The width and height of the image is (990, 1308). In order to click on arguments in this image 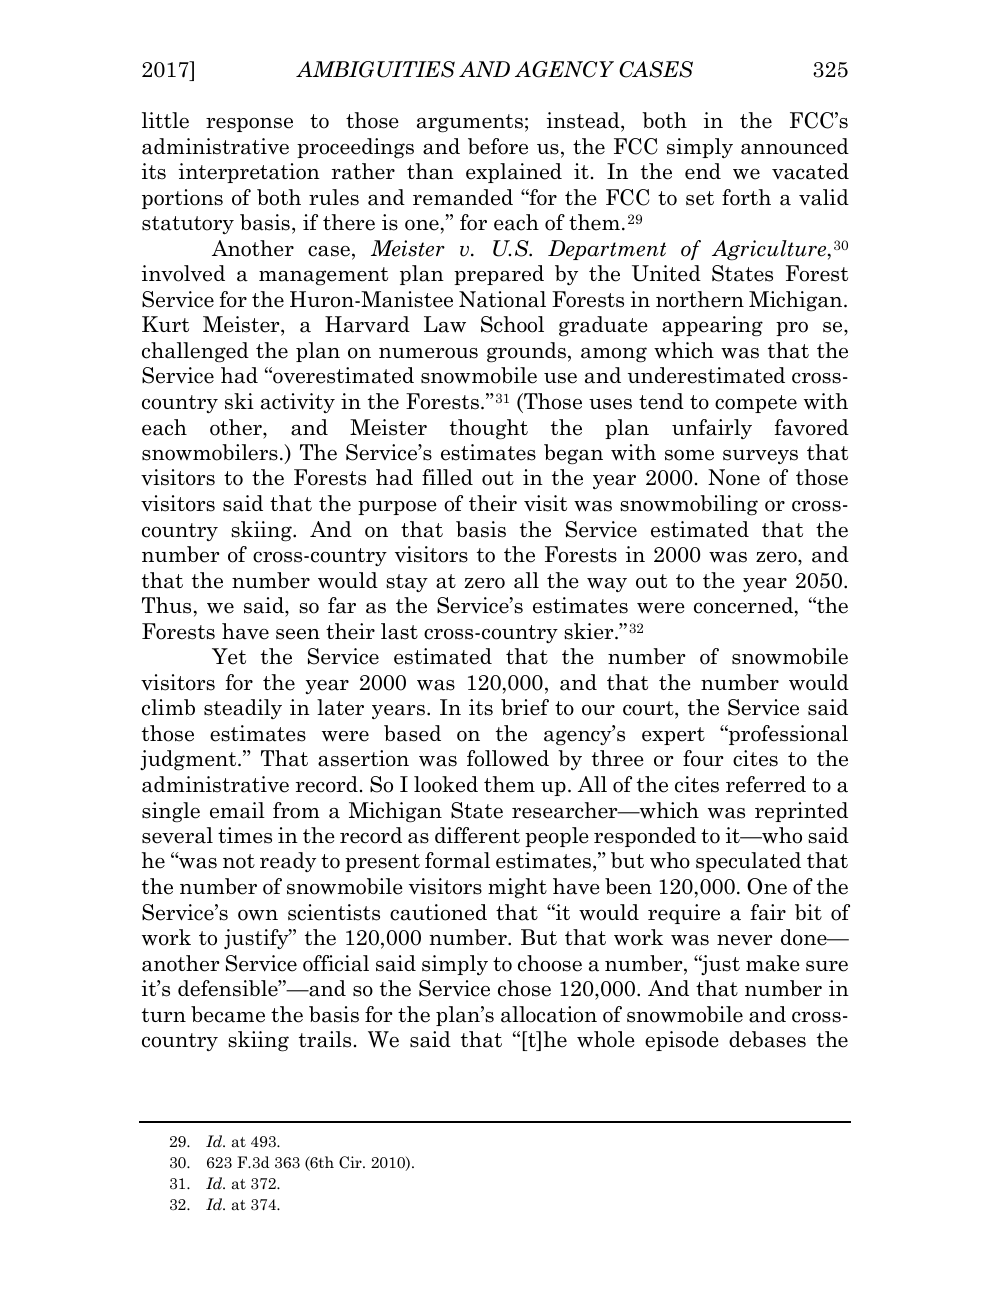, I will do `click(470, 123)`.
